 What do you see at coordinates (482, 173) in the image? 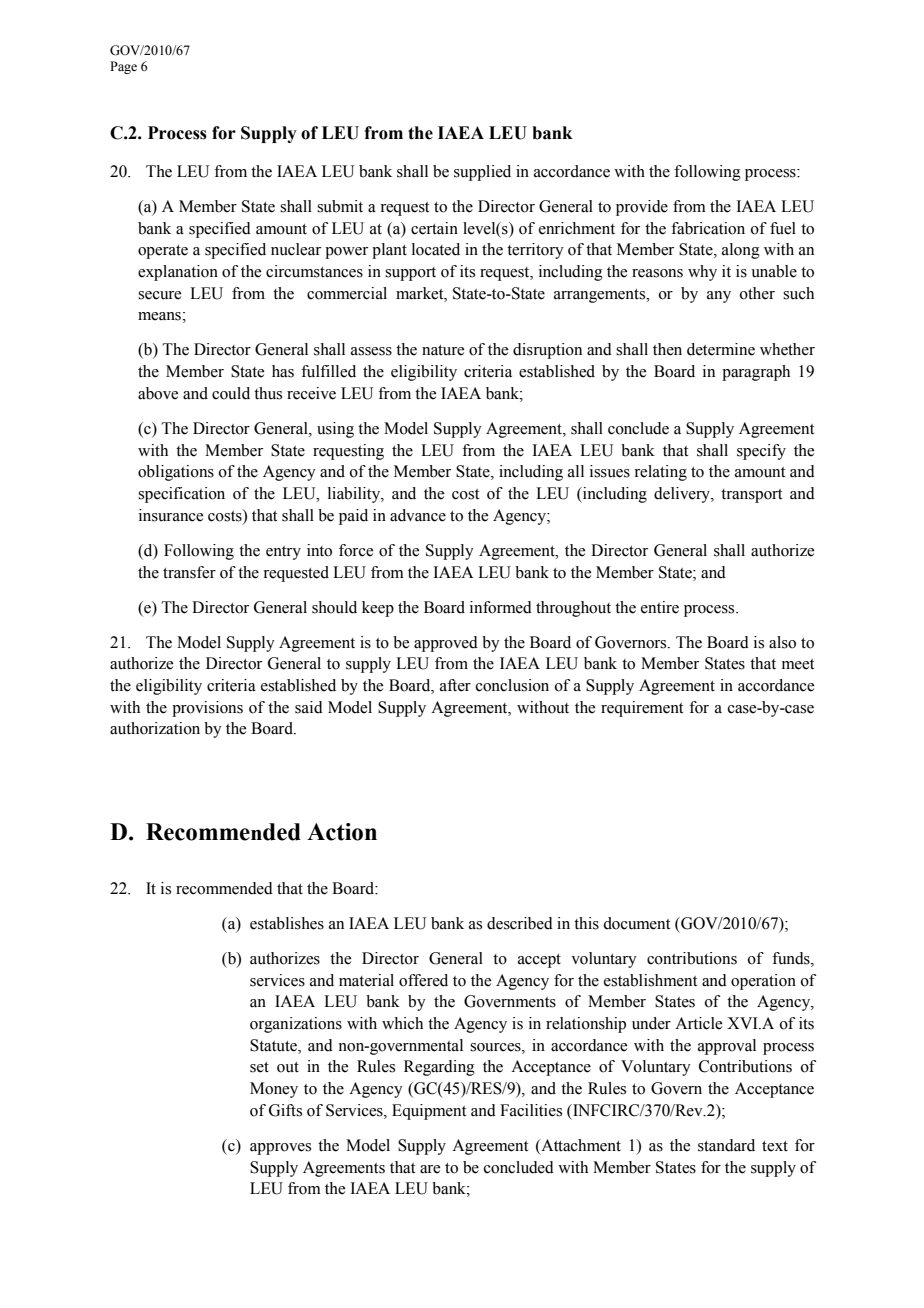
I see `supplied` at bounding box center [482, 173].
